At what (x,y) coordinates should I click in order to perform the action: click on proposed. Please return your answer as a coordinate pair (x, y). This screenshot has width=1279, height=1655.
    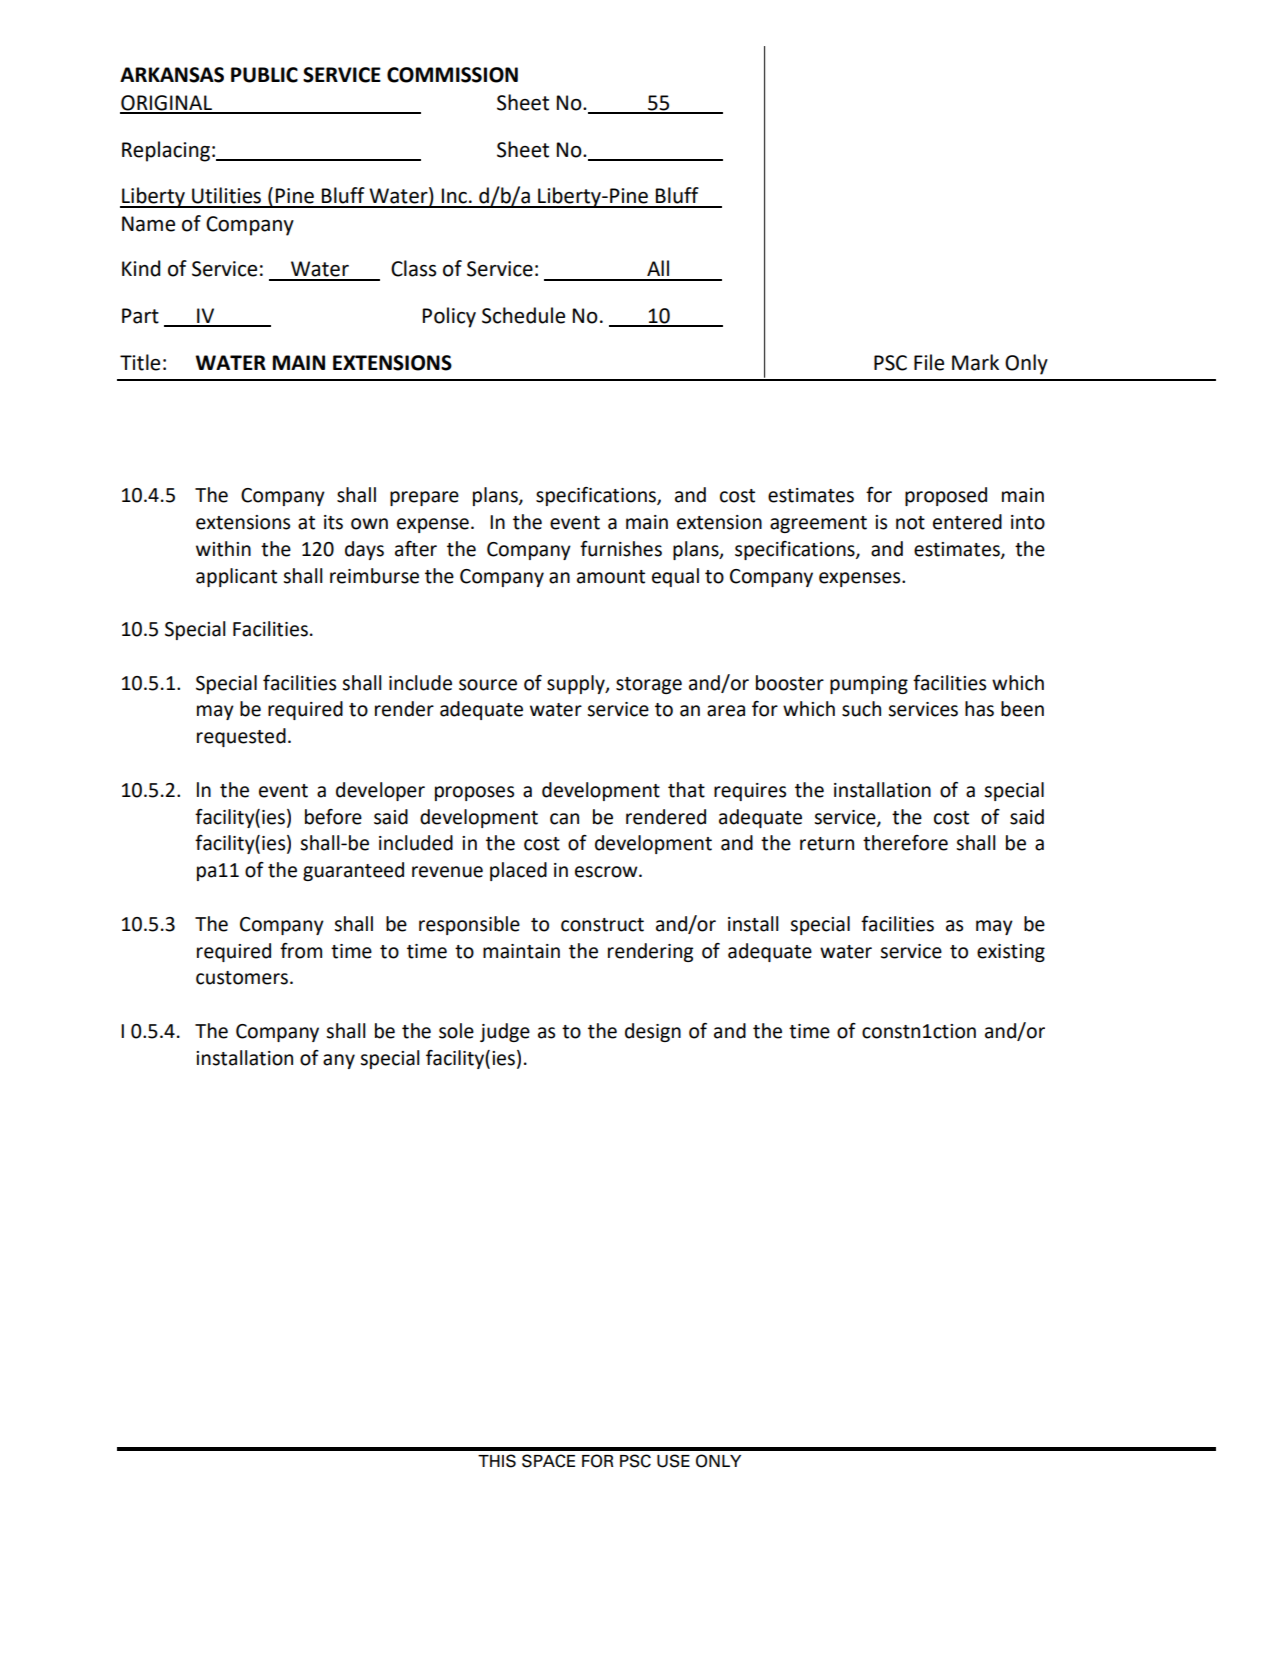
    Looking at the image, I should click on (946, 496).
